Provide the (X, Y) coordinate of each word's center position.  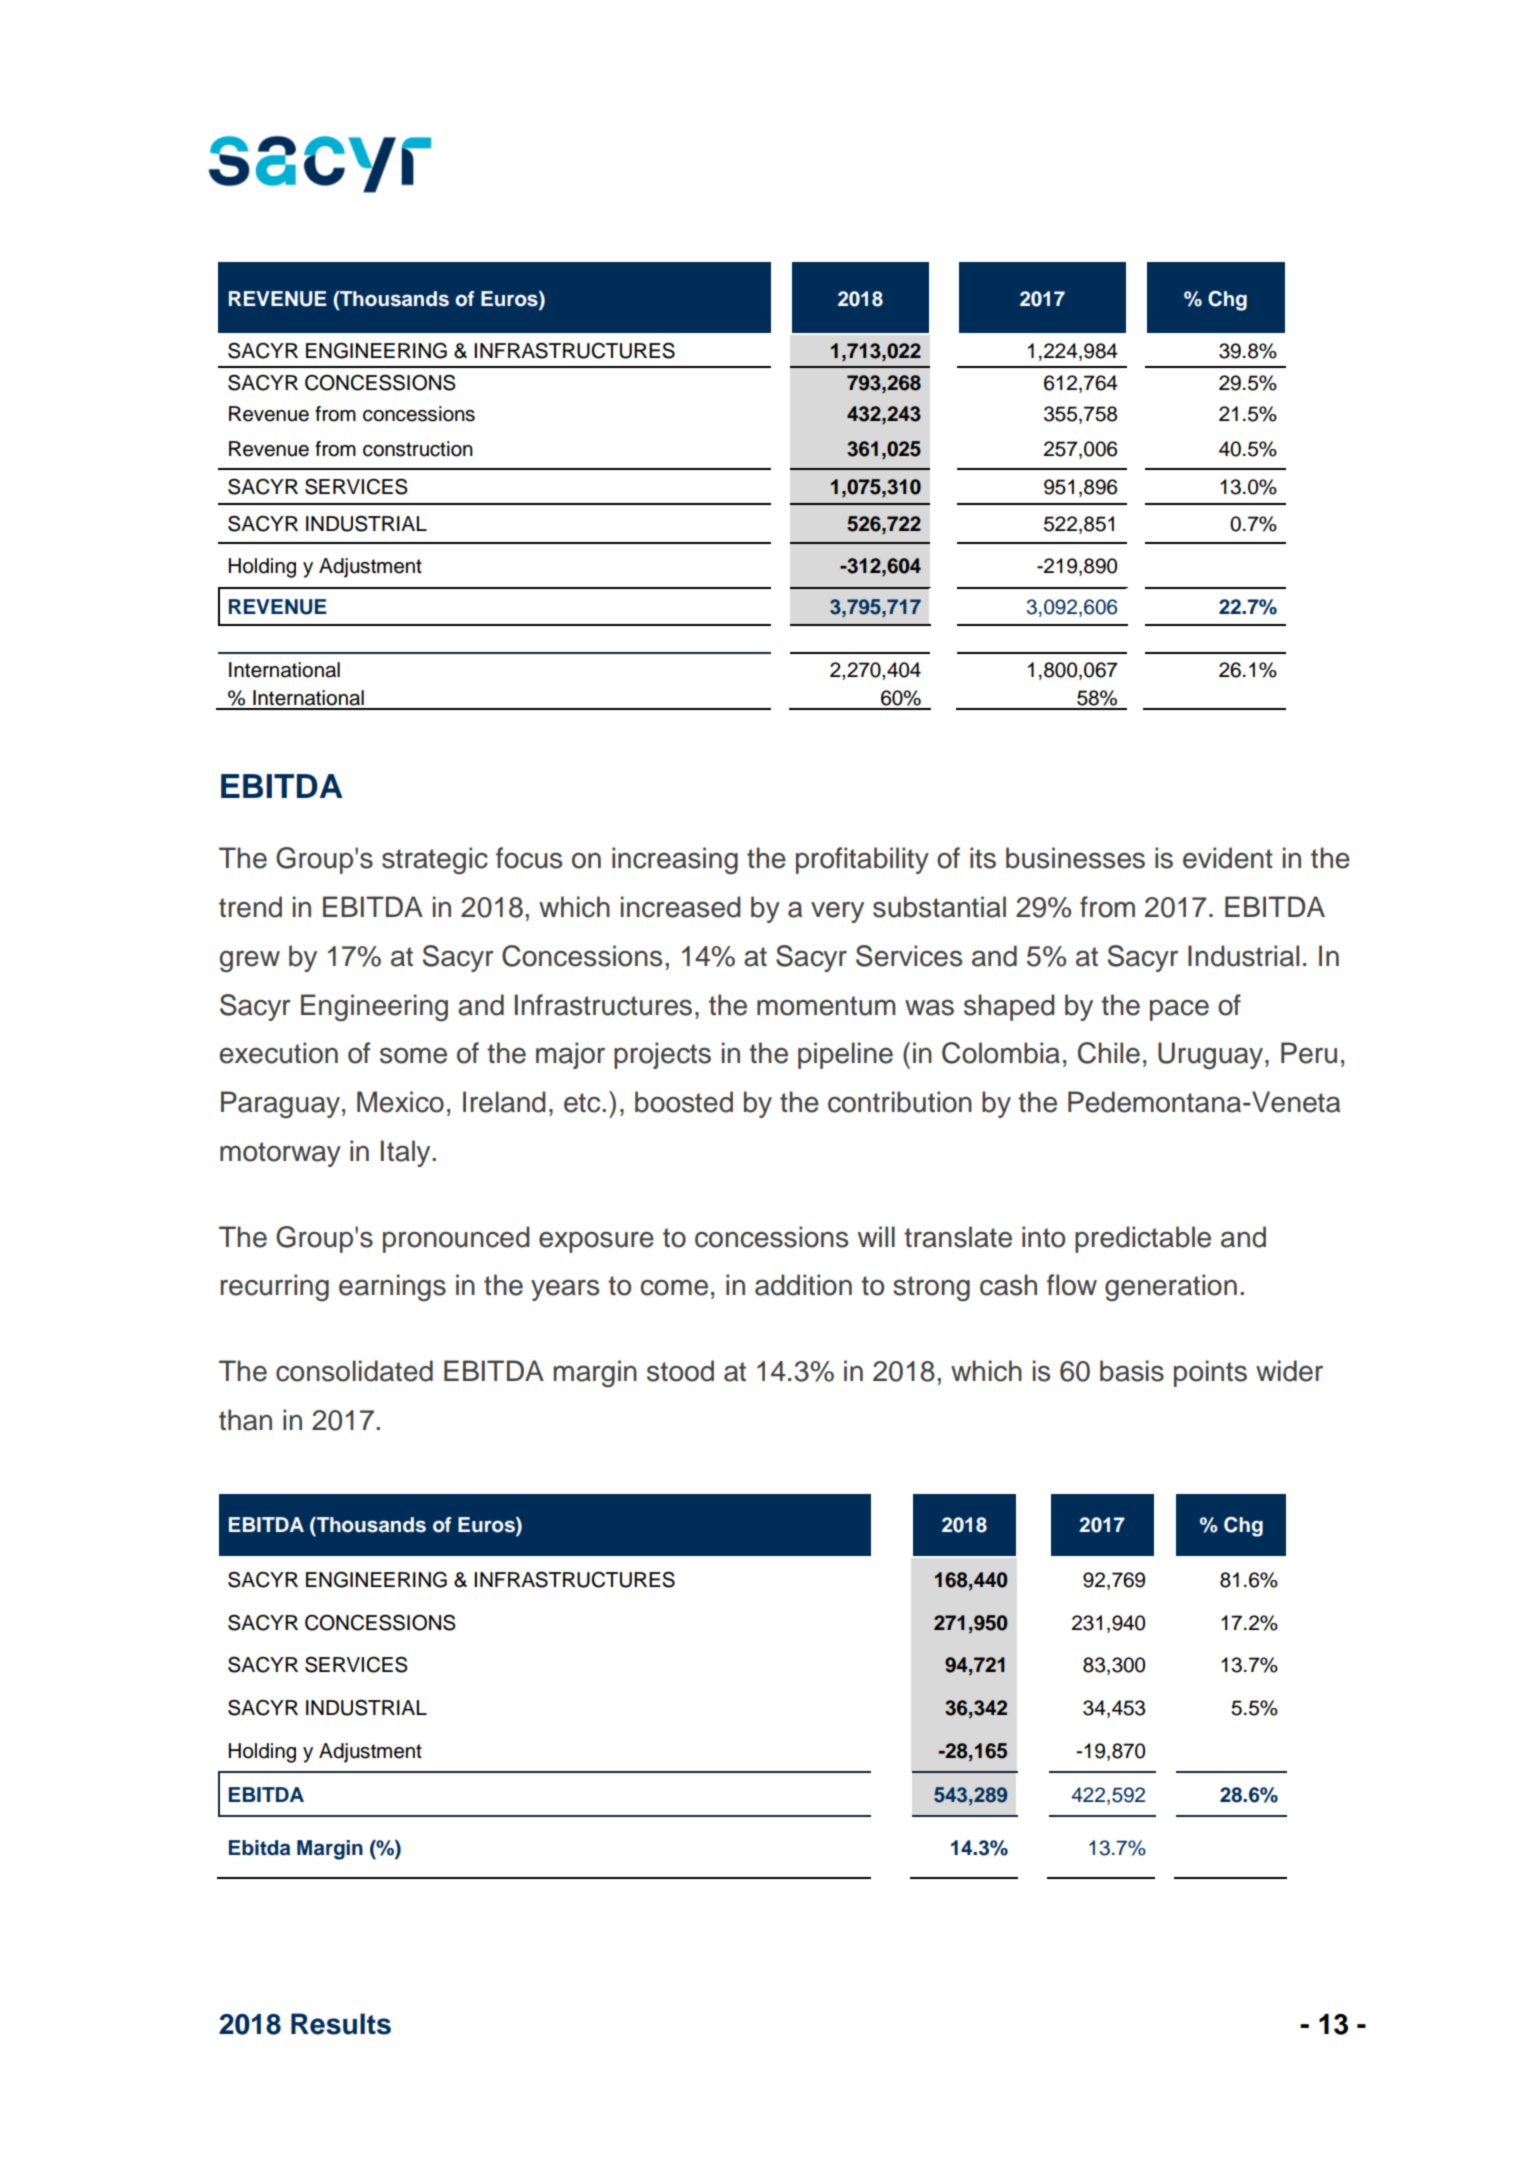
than (245, 1420)
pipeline (845, 1055)
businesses (1075, 858)
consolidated (354, 1371)
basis (1132, 1371)
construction (418, 449)
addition (803, 1285)
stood (680, 1371)
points (1210, 1373)
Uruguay (1212, 1055)
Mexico (400, 1102)
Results (341, 2024)
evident (1228, 858)
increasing (675, 860)
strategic (435, 860)
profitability (862, 860)
